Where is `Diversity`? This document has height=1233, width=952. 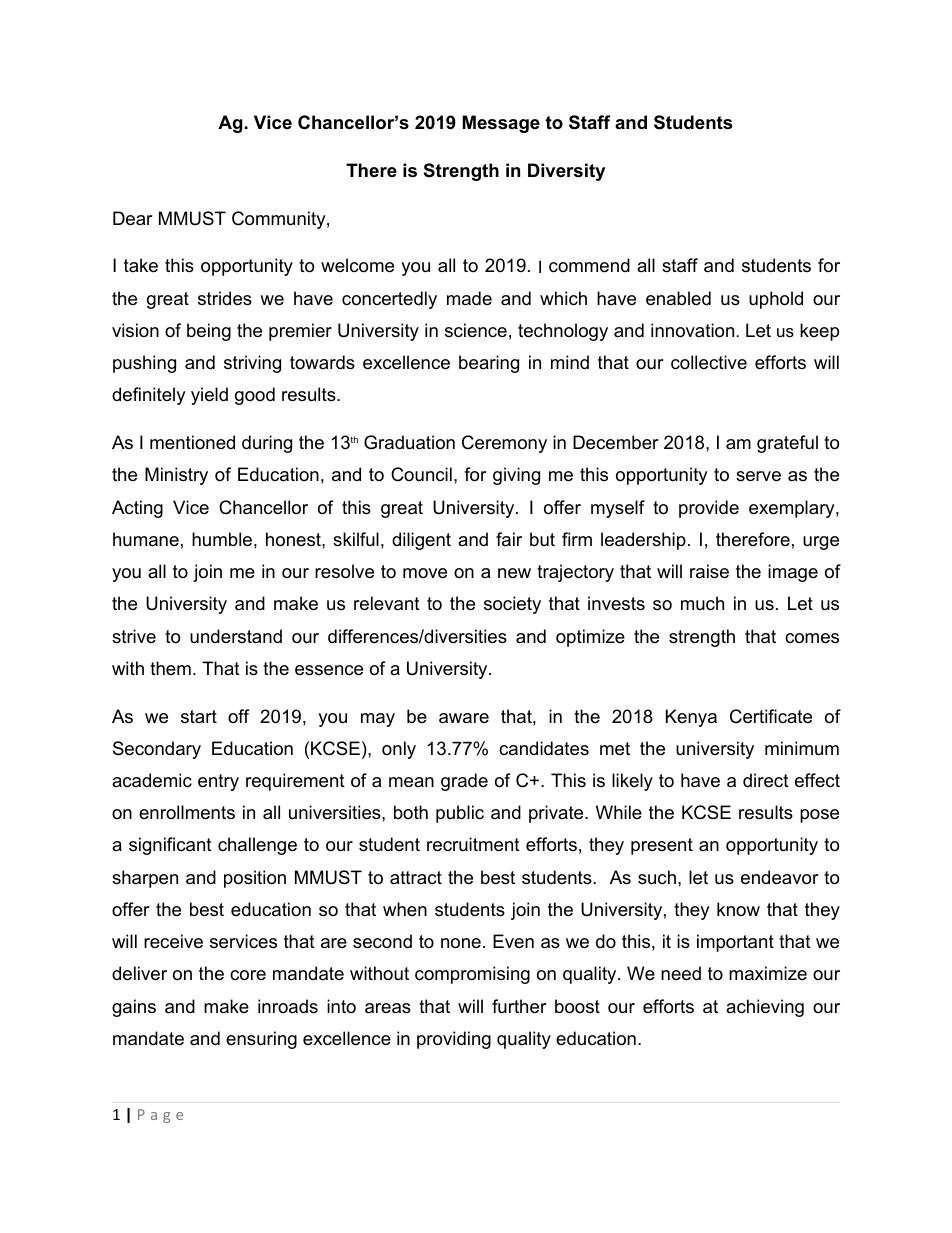 Diversity is located at coordinates (566, 172).
